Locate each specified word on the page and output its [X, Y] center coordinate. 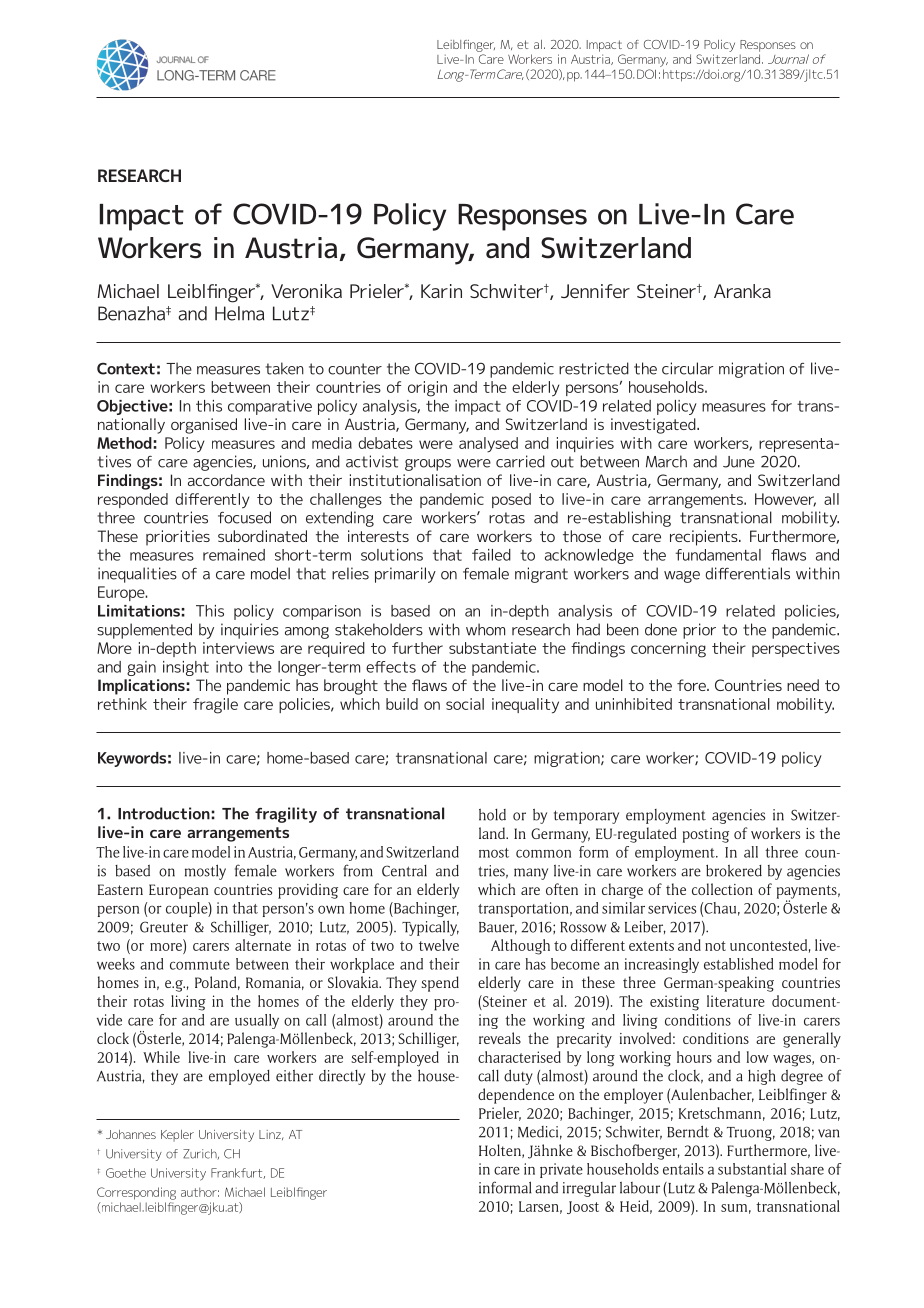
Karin [441, 291]
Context [126, 368]
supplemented [144, 631]
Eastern [120, 889]
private [561, 1170]
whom [485, 629]
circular [687, 368]
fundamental [718, 555]
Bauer [498, 928]
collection [722, 889]
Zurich [201, 1154]
